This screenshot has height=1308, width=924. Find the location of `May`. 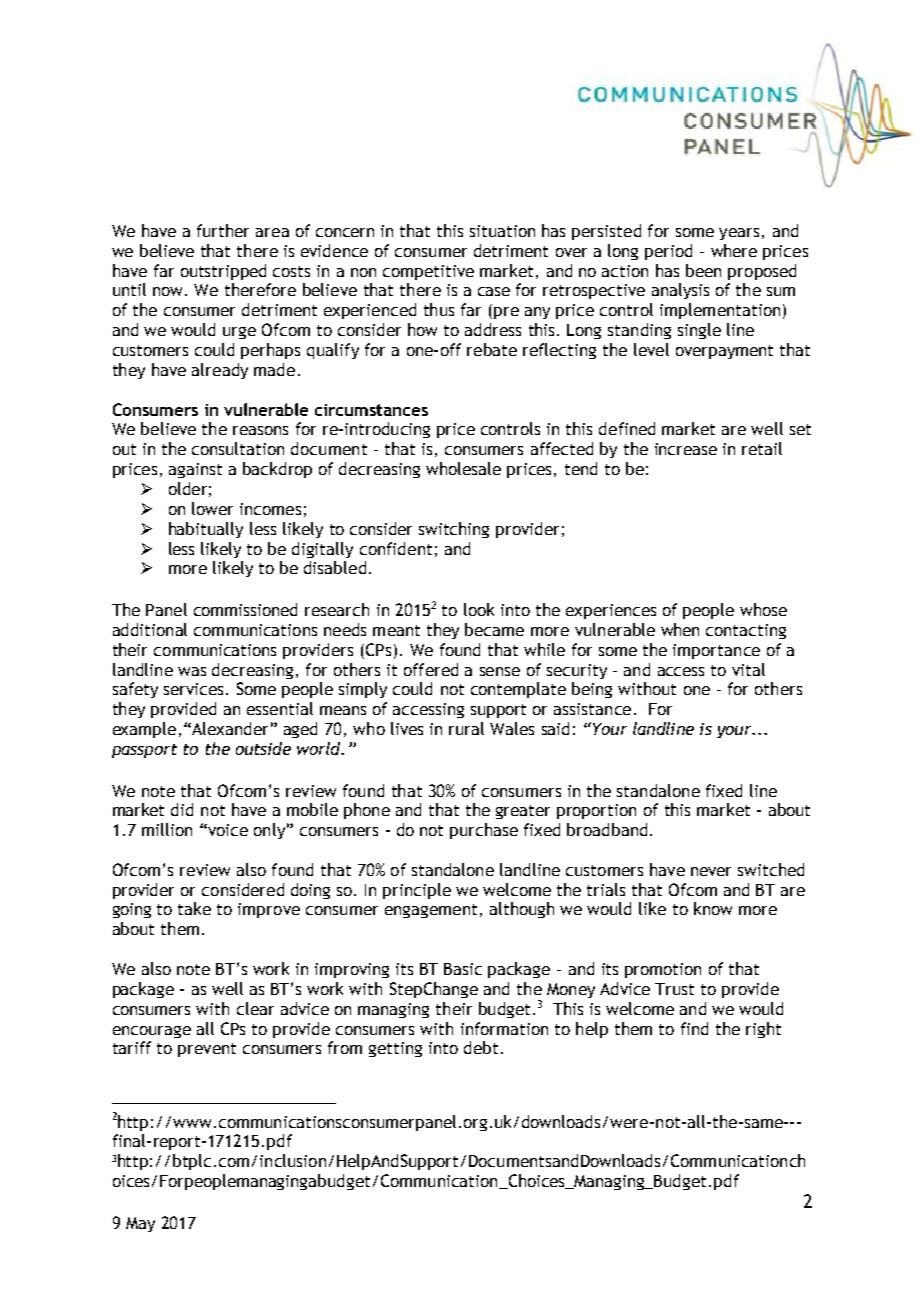

May is located at coordinates (140, 1224).
